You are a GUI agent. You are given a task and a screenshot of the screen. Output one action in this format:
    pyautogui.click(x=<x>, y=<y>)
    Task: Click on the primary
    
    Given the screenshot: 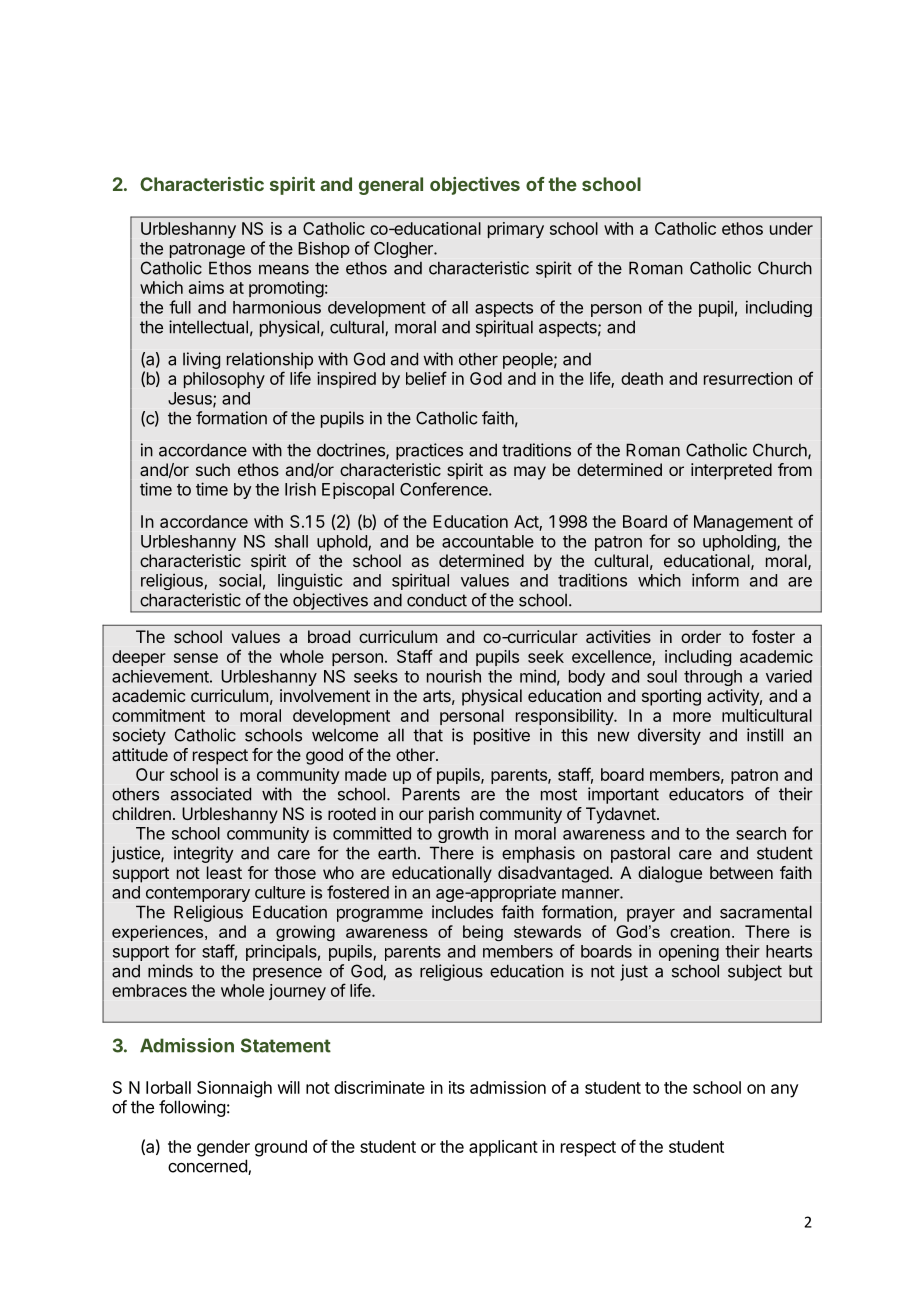 What is the action you would take?
    pyautogui.click(x=516, y=230)
